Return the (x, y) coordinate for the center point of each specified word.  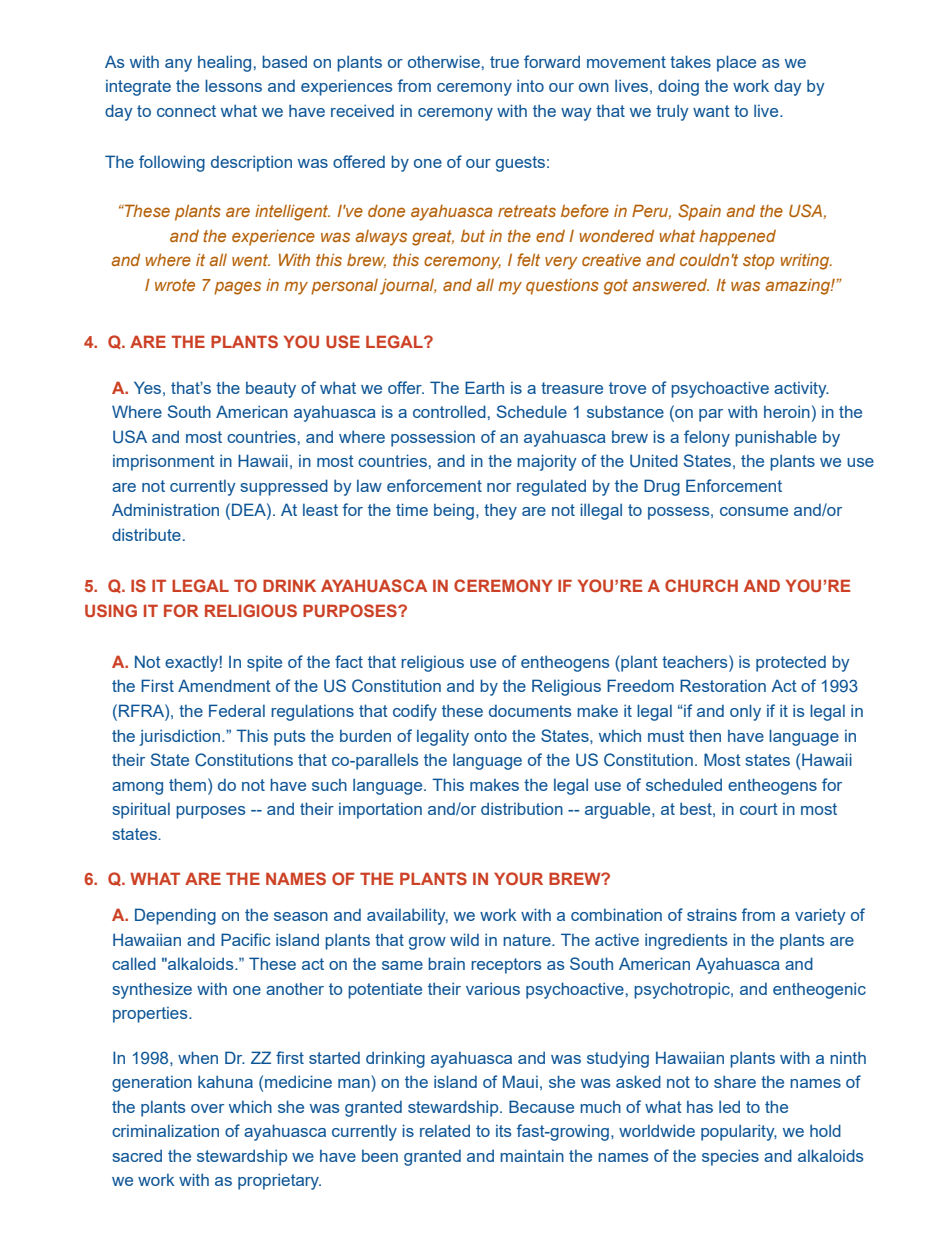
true (504, 62)
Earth (484, 387)
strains (712, 914)
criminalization (165, 1130)
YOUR (518, 878)
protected (791, 664)
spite (264, 664)
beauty (271, 390)
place (736, 63)
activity (801, 389)
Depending (175, 916)
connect (186, 111)
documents (530, 711)
